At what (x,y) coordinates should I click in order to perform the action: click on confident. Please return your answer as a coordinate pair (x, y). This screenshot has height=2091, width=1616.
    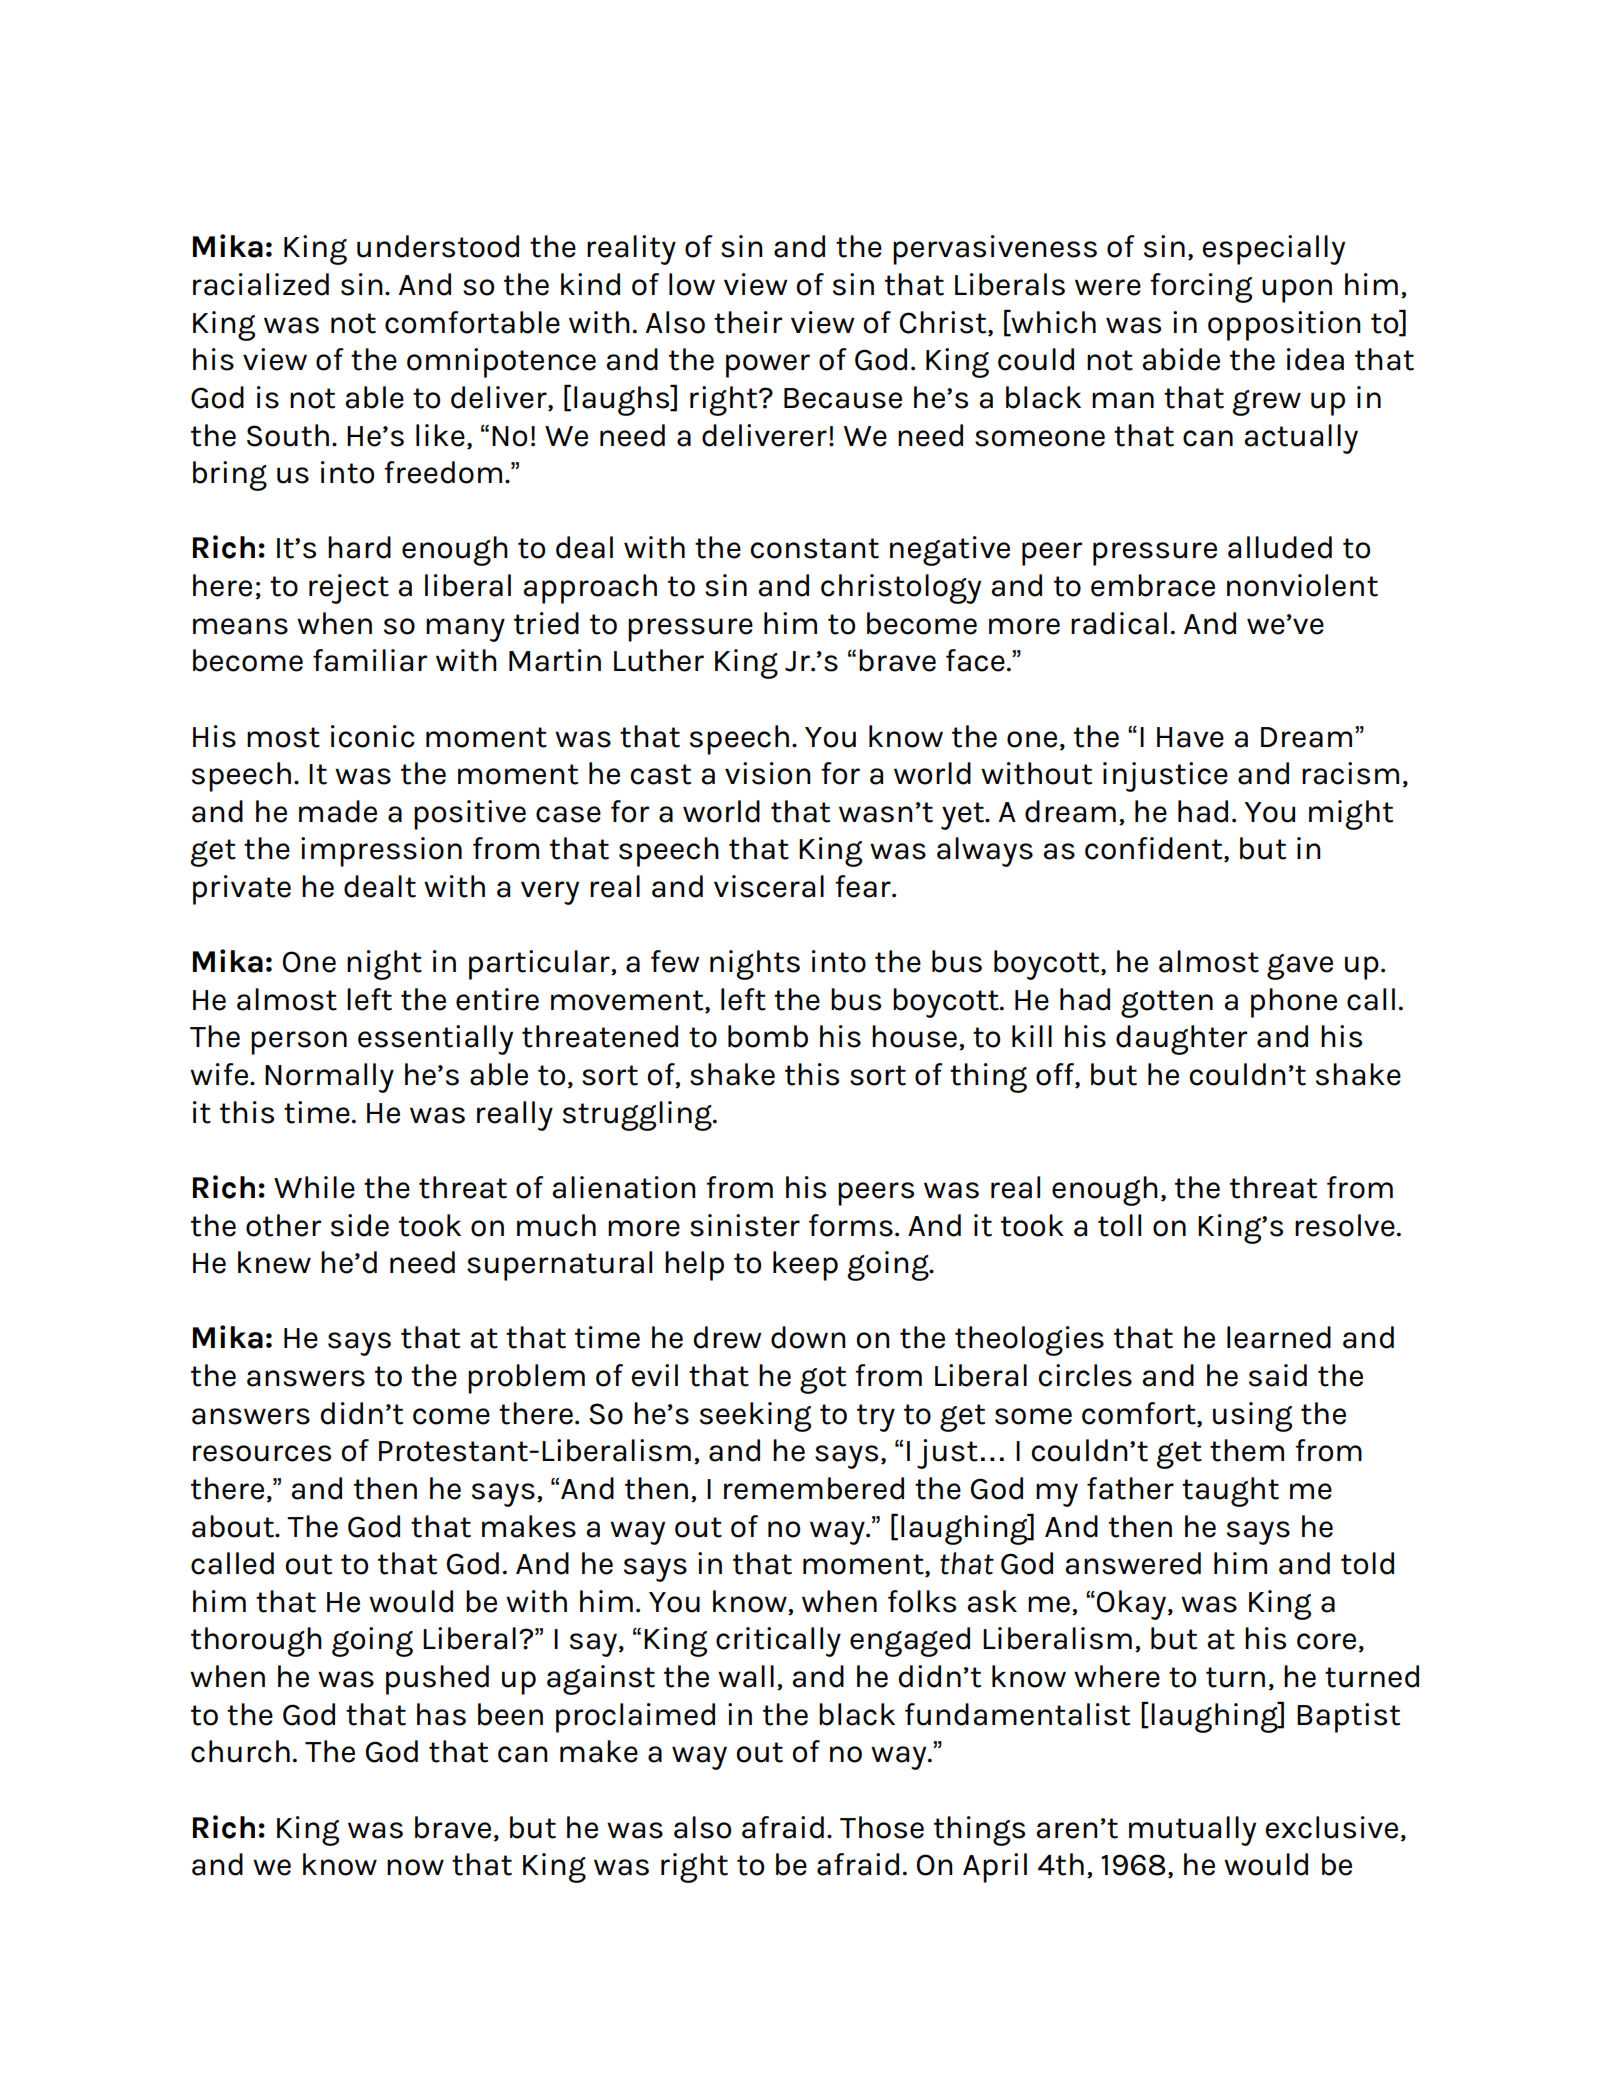
    Looking at the image, I should click on (1155, 849).
